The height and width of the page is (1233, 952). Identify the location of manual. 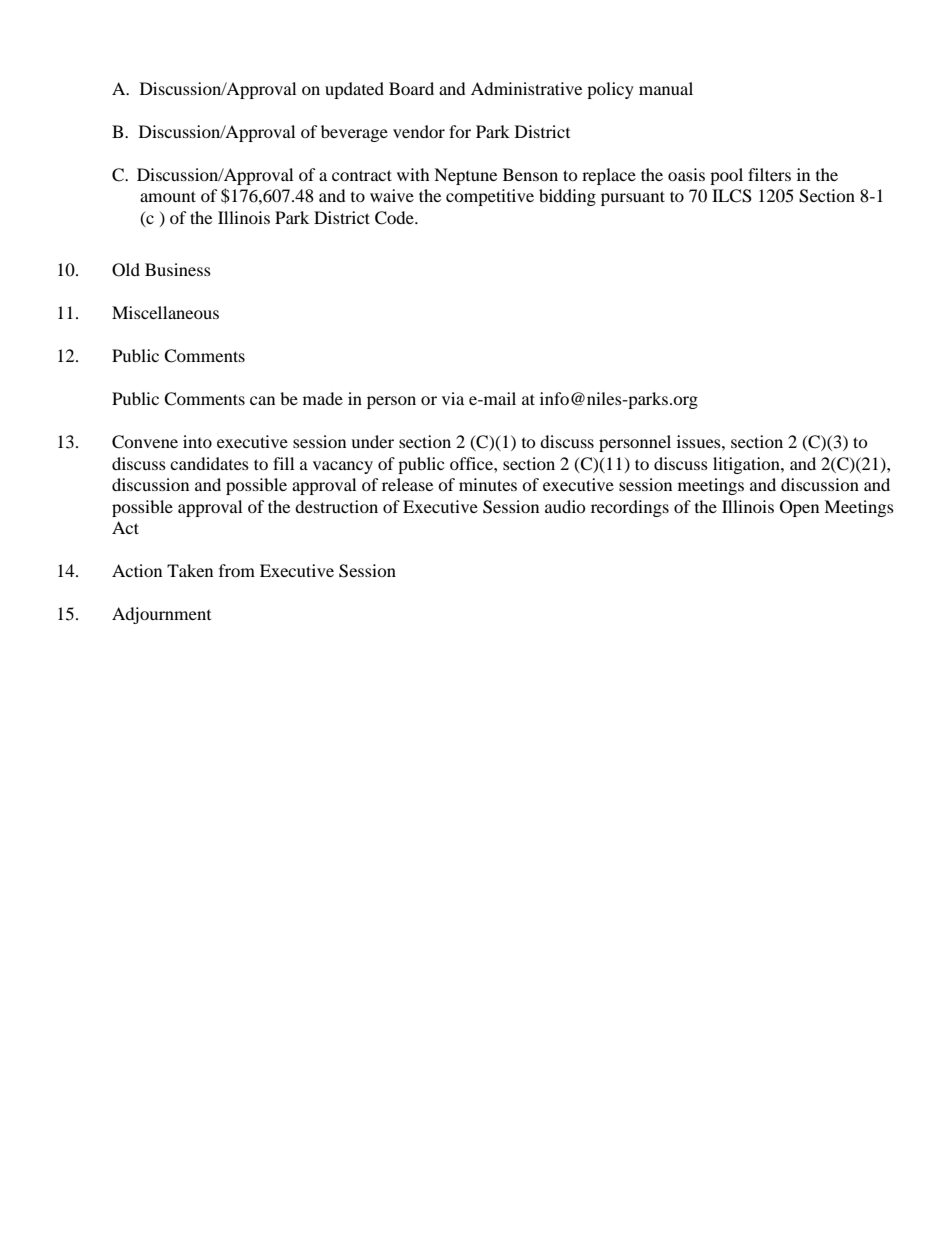
(666, 88).
